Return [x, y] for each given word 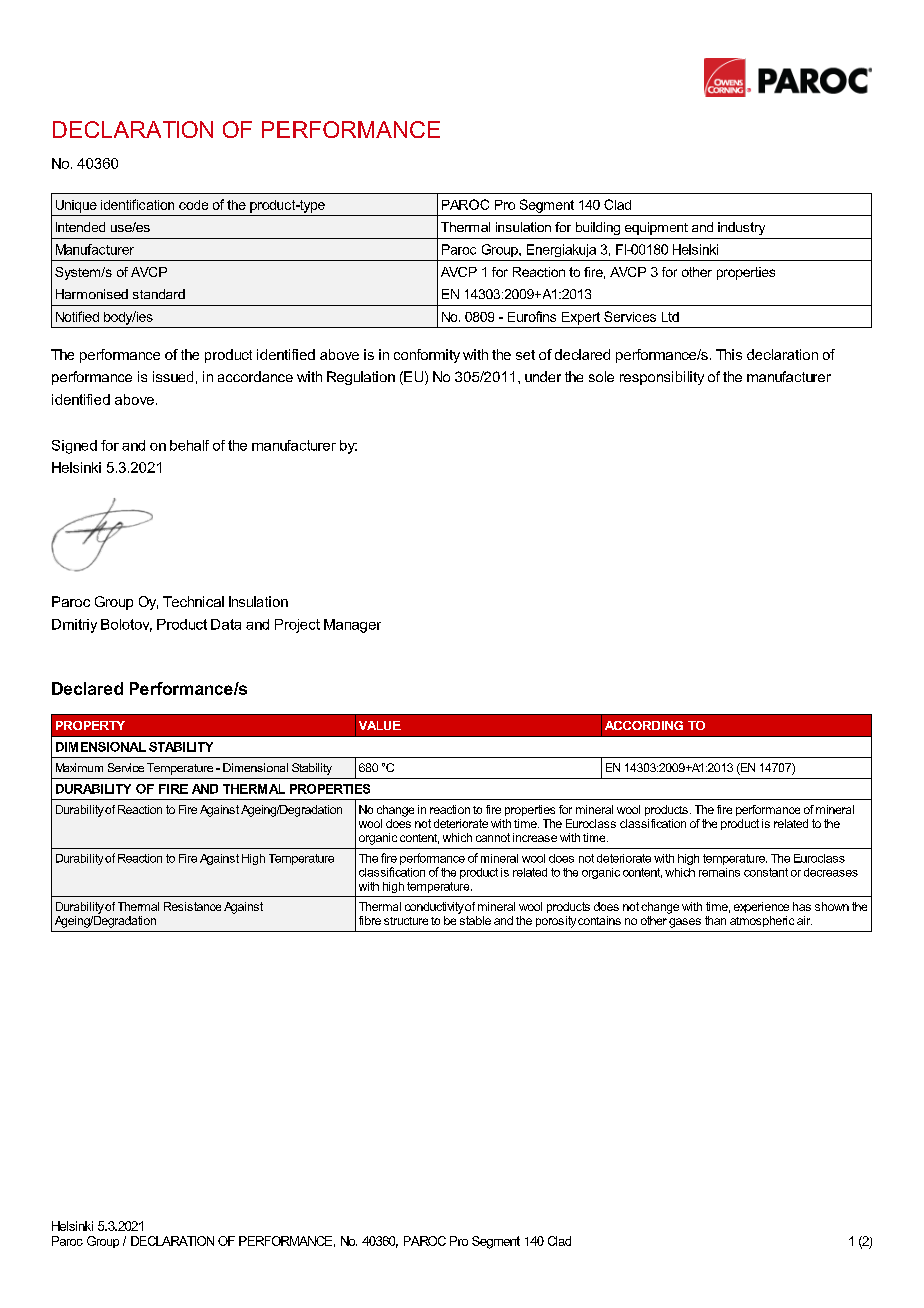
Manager [352, 626]
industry [741, 228]
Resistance [192, 906]
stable [474, 919]
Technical [193, 601]
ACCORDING [644, 725]
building [598, 228]
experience [761, 907]
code [193, 205]
